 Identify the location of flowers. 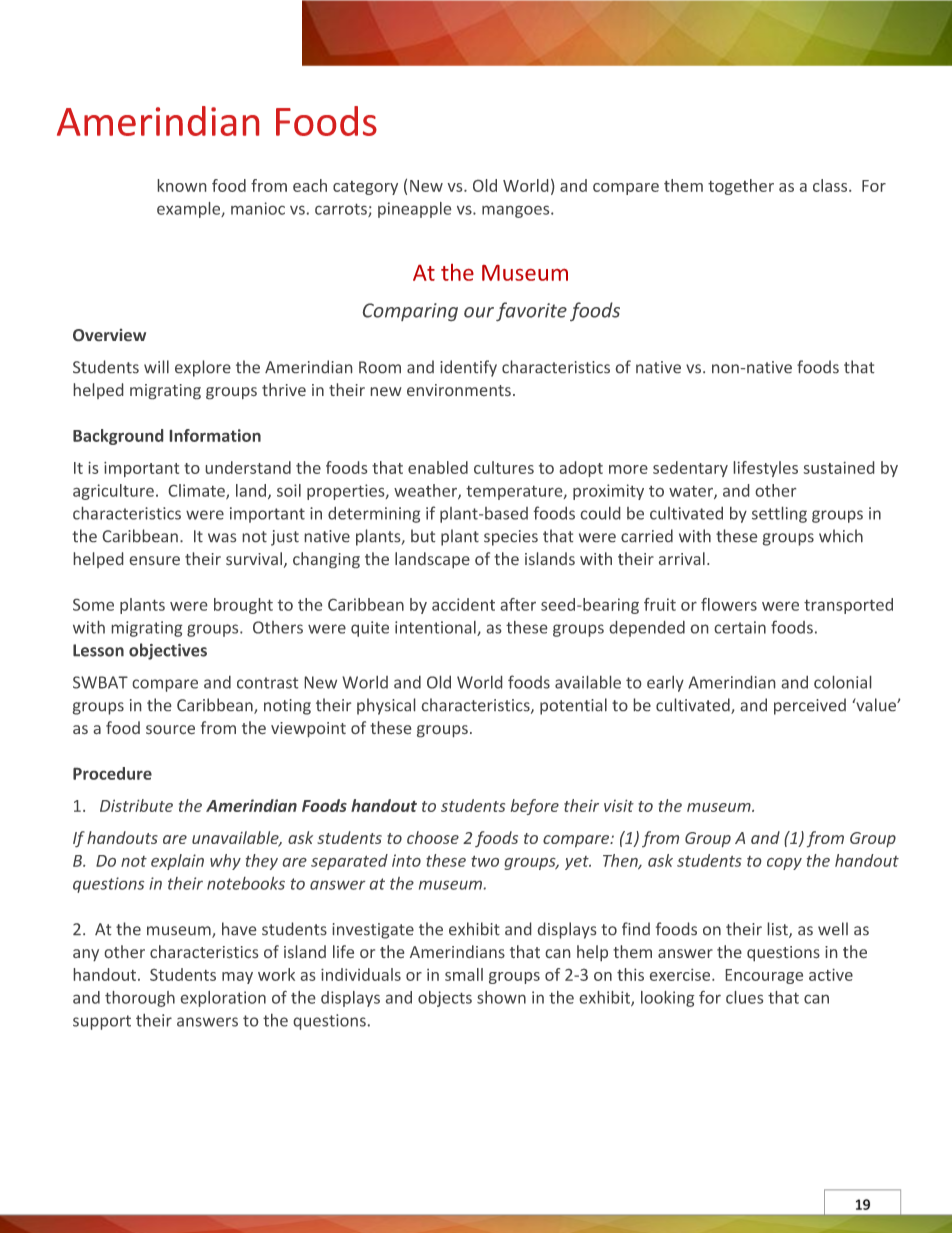
(729, 604).
